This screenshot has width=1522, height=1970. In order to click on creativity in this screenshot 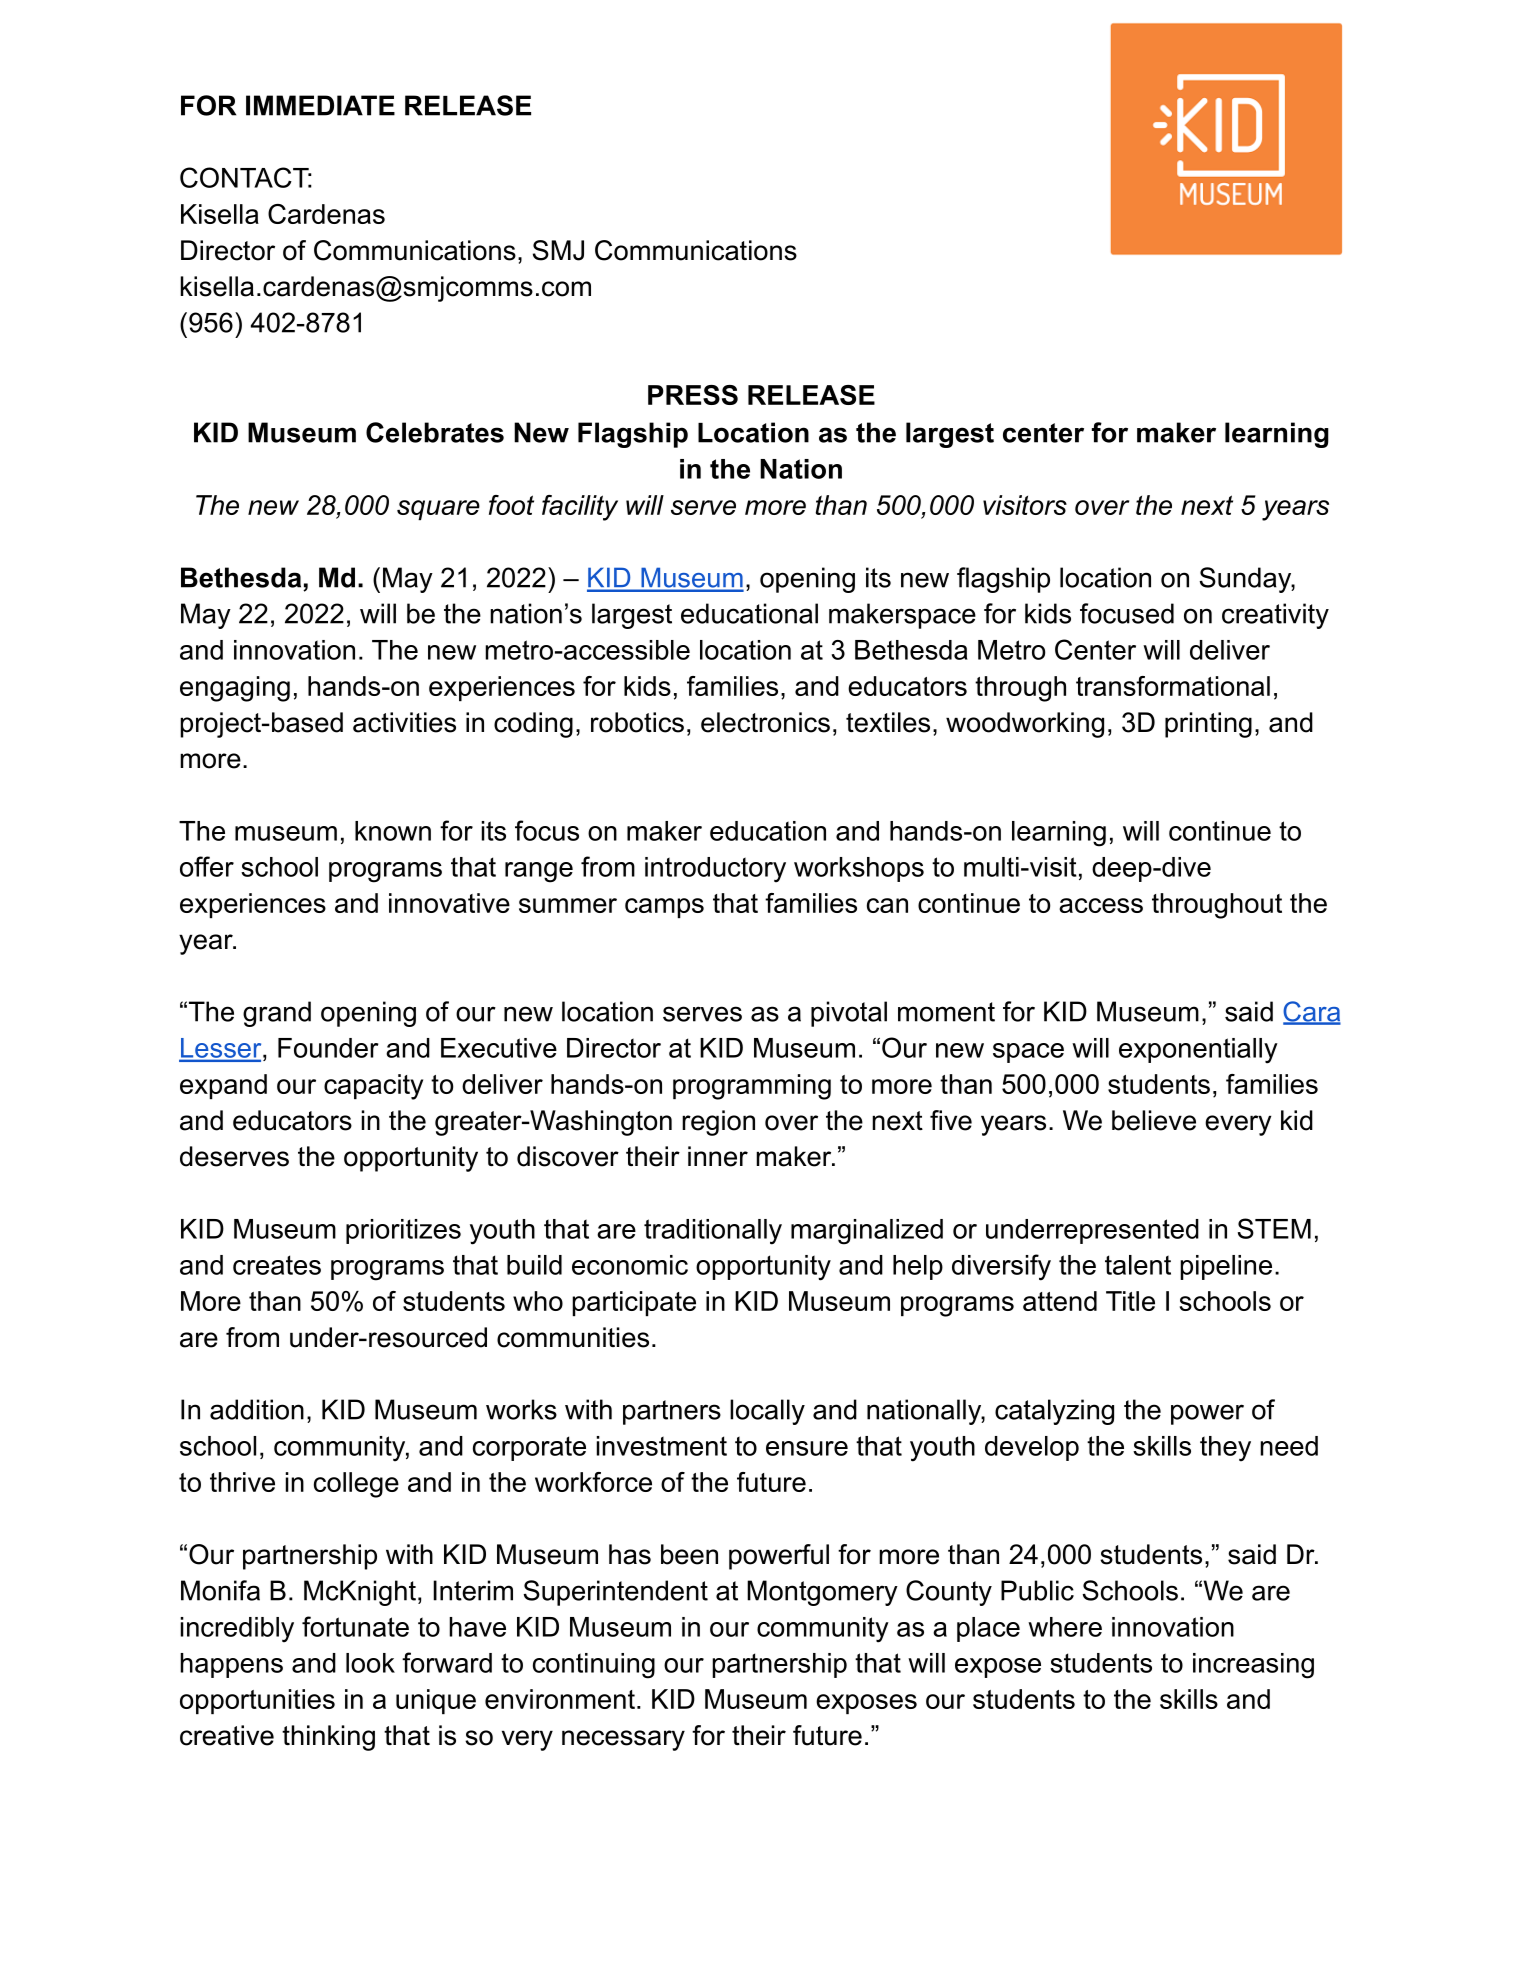, I will do `click(1275, 616)`.
